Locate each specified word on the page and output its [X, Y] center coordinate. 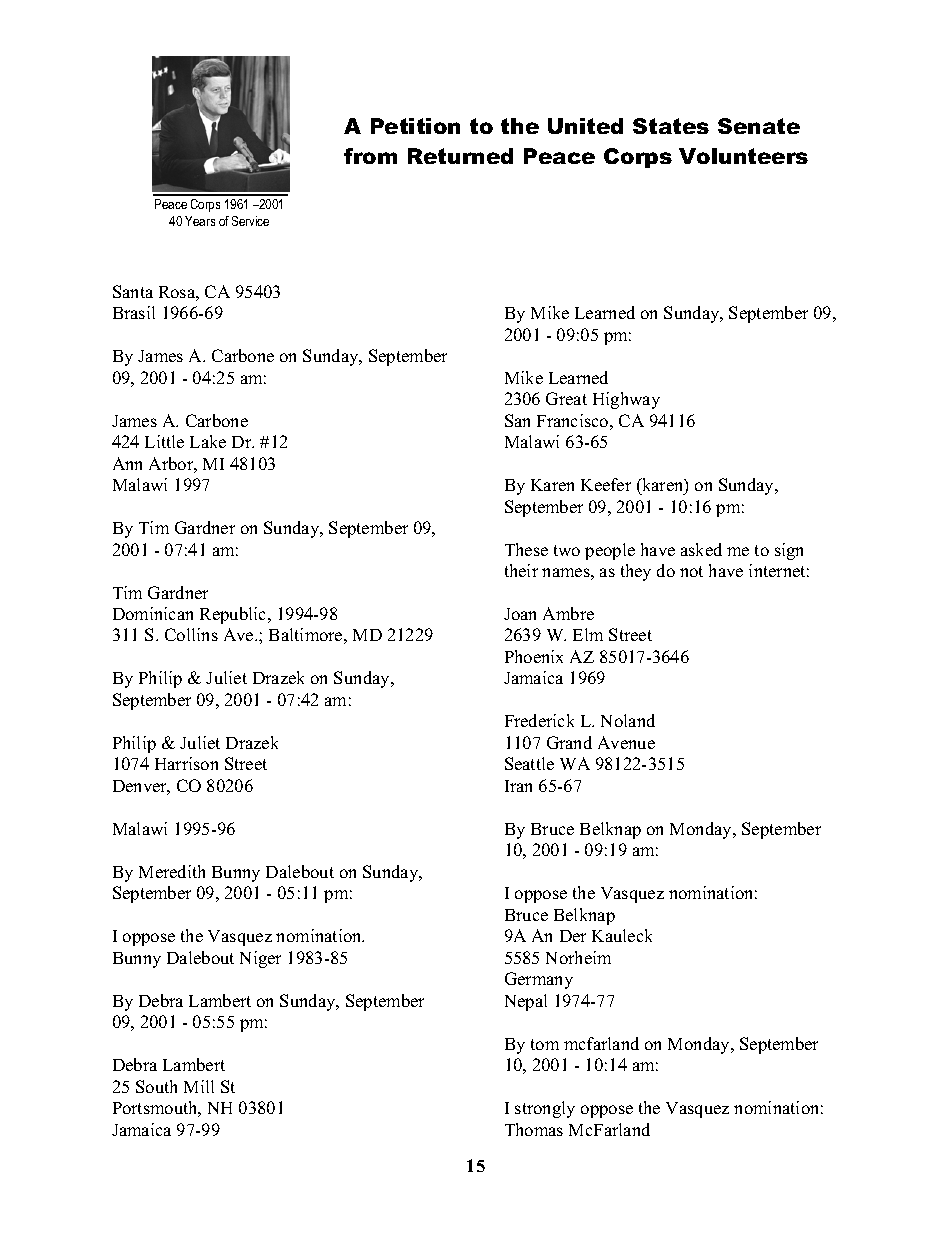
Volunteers [743, 156]
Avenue [626, 742]
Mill [199, 1086]
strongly [545, 1109]
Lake [208, 441]
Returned [460, 156]
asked [701, 549]
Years [200, 221]
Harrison [186, 763]
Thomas [534, 1129]
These [526, 549]
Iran [518, 786]
